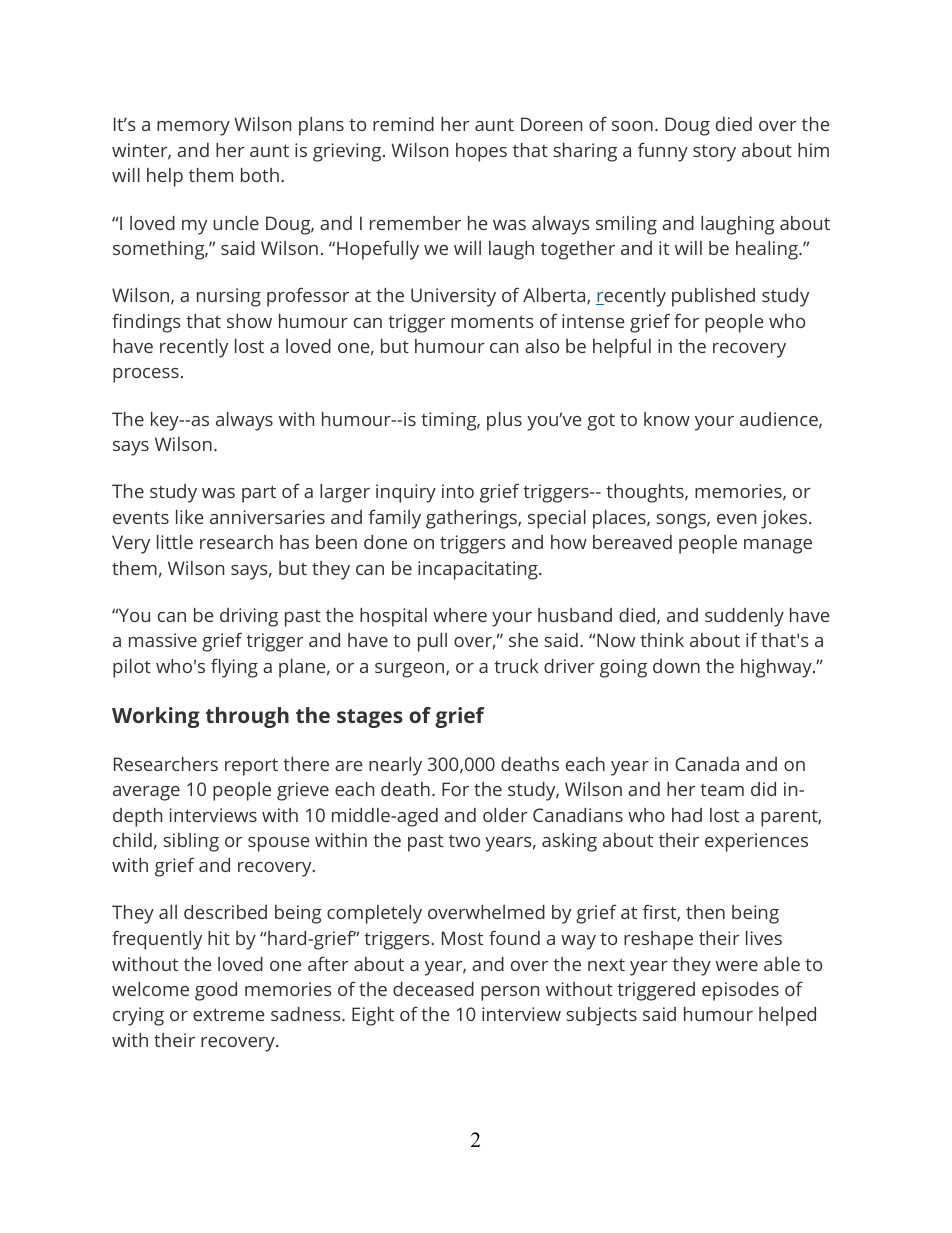 Image resolution: width=952 pixels, height=1233 pixels. Describe the element at coordinates (667, 419) in the screenshot. I see `know` at that location.
